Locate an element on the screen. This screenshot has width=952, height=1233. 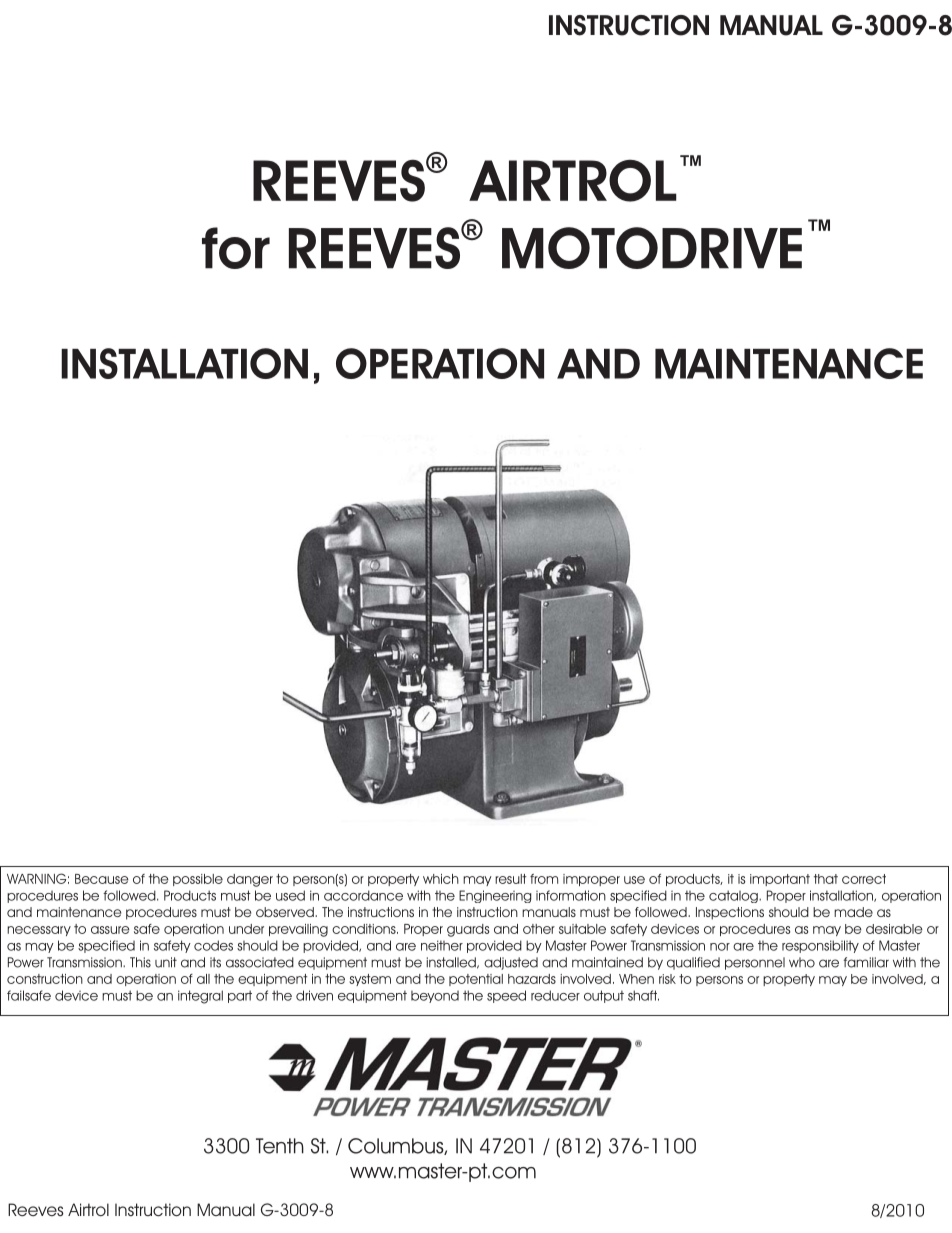
Because is located at coordinates (102, 879).
